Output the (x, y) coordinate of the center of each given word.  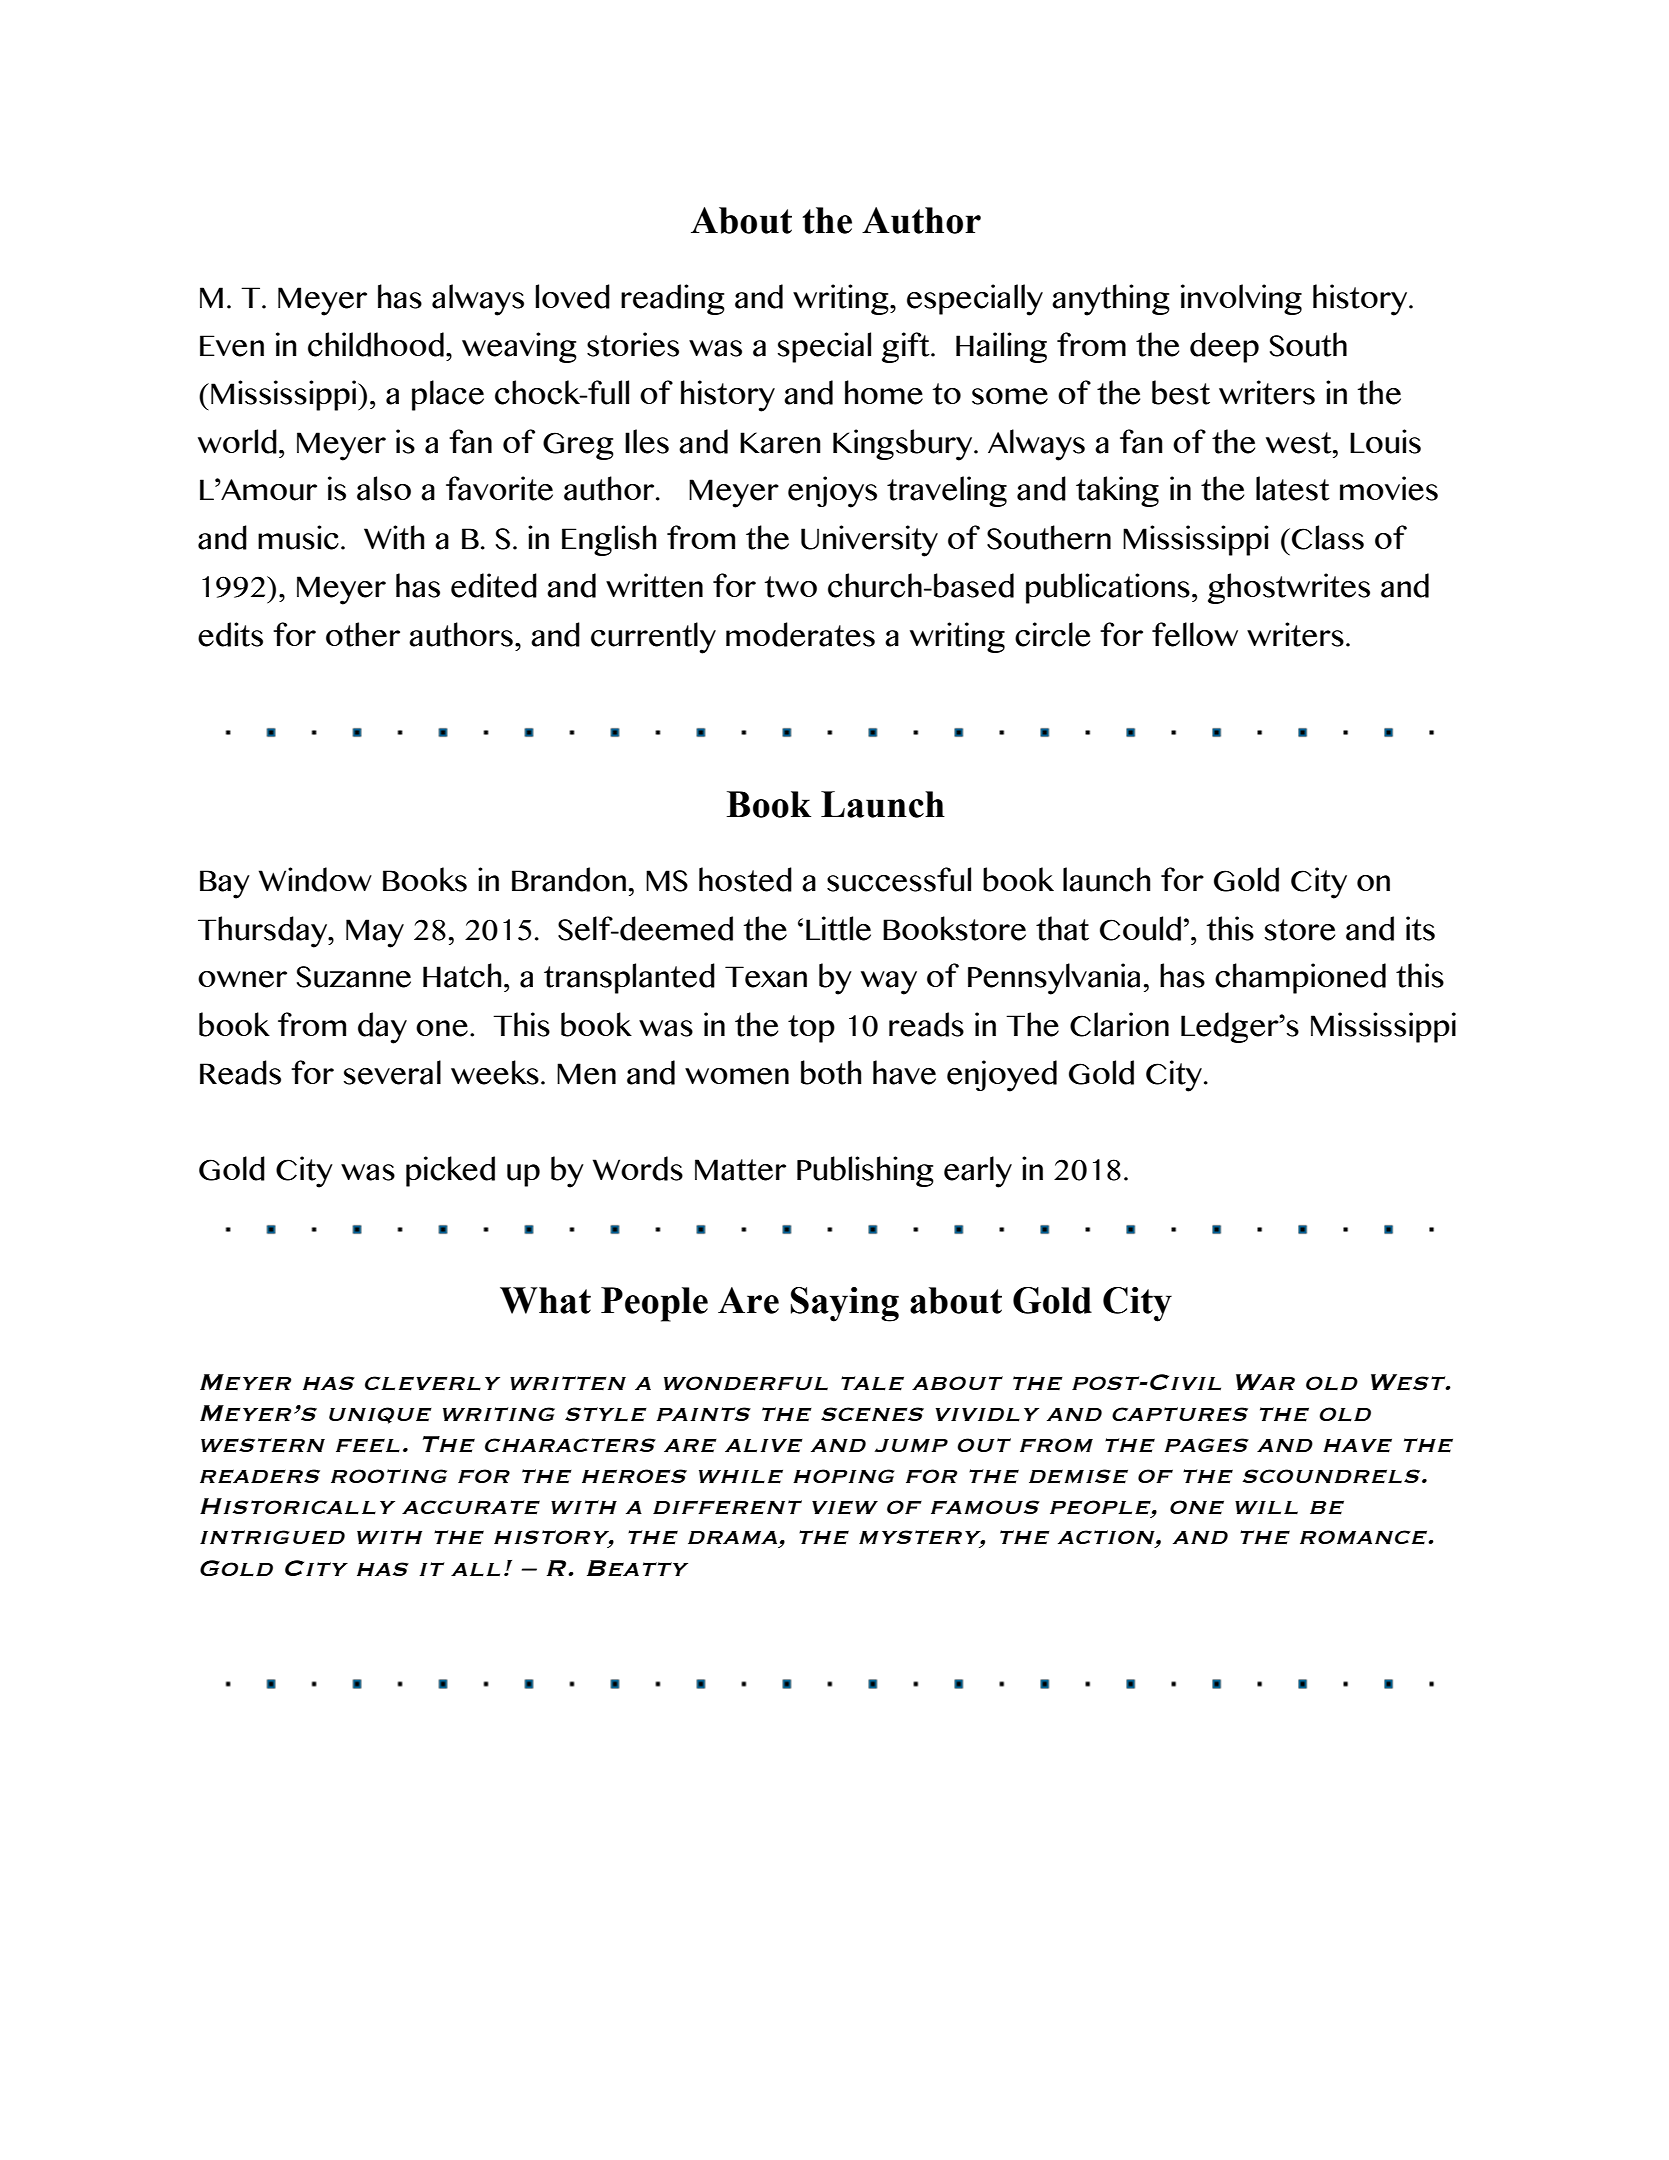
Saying (845, 1304)
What (545, 1300)
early (978, 1172)
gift (907, 347)
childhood (376, 344)
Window (315, 879)
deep (1224, 347)
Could (1140, 928)
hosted (745, 879)
